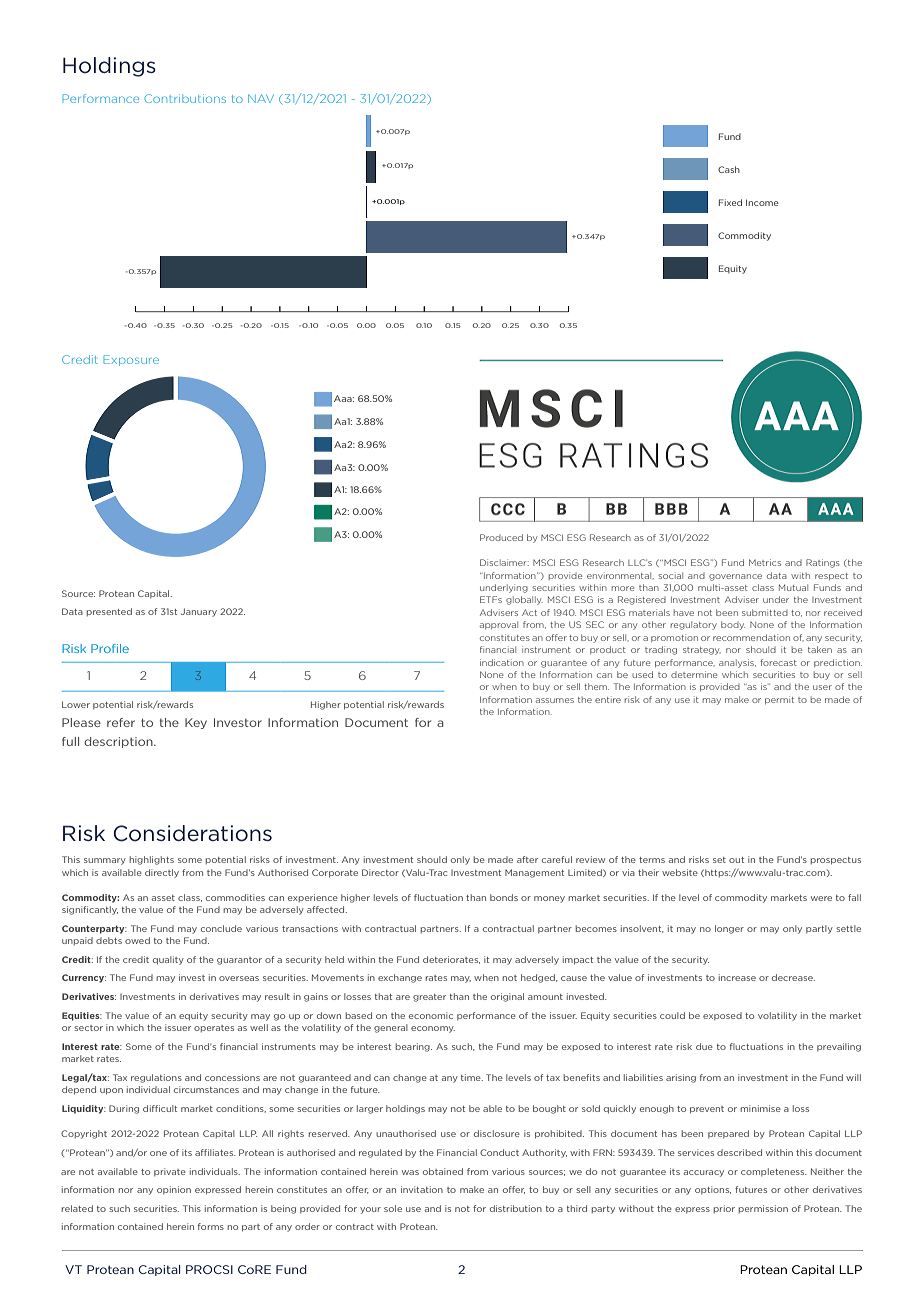 The width and height of the screenshot is (924, 1308). Describe the element at coordinates (778, 662) in the screenshot. I see `forecast` at that location.
